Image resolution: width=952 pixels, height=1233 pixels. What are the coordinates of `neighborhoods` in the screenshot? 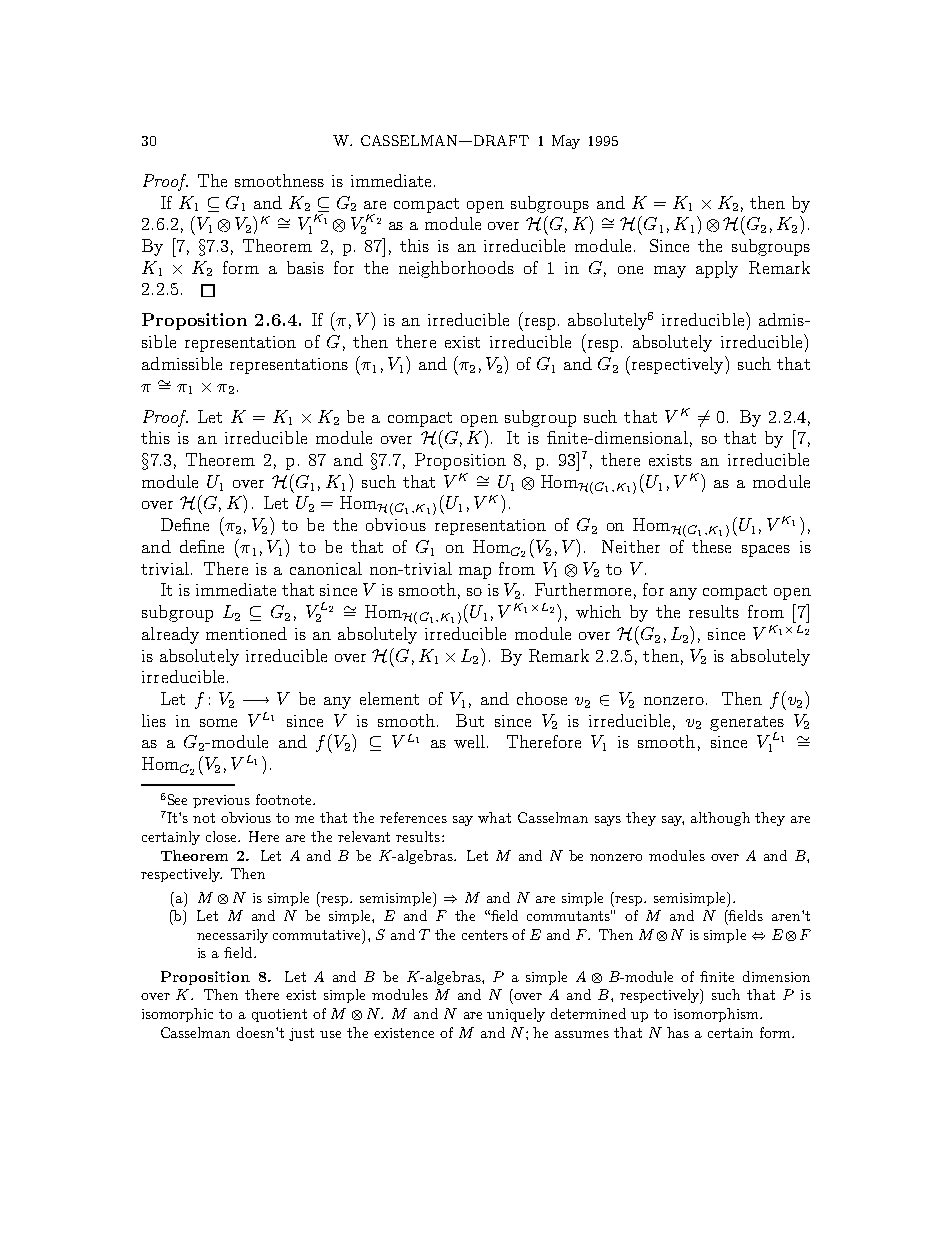 It's located at (456, 269).
